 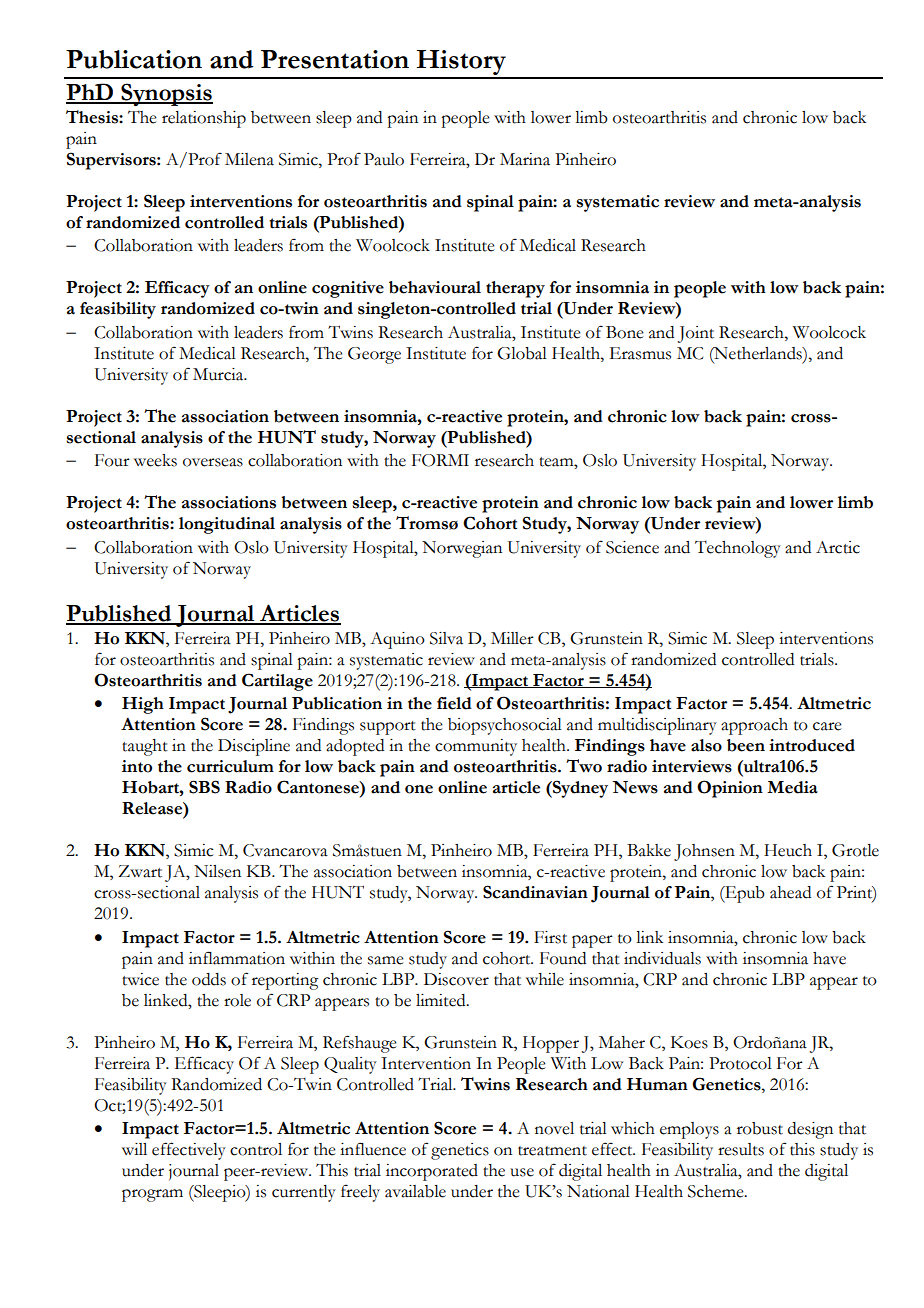 I want to click on Norwegian, so click(x=462, y=549).
